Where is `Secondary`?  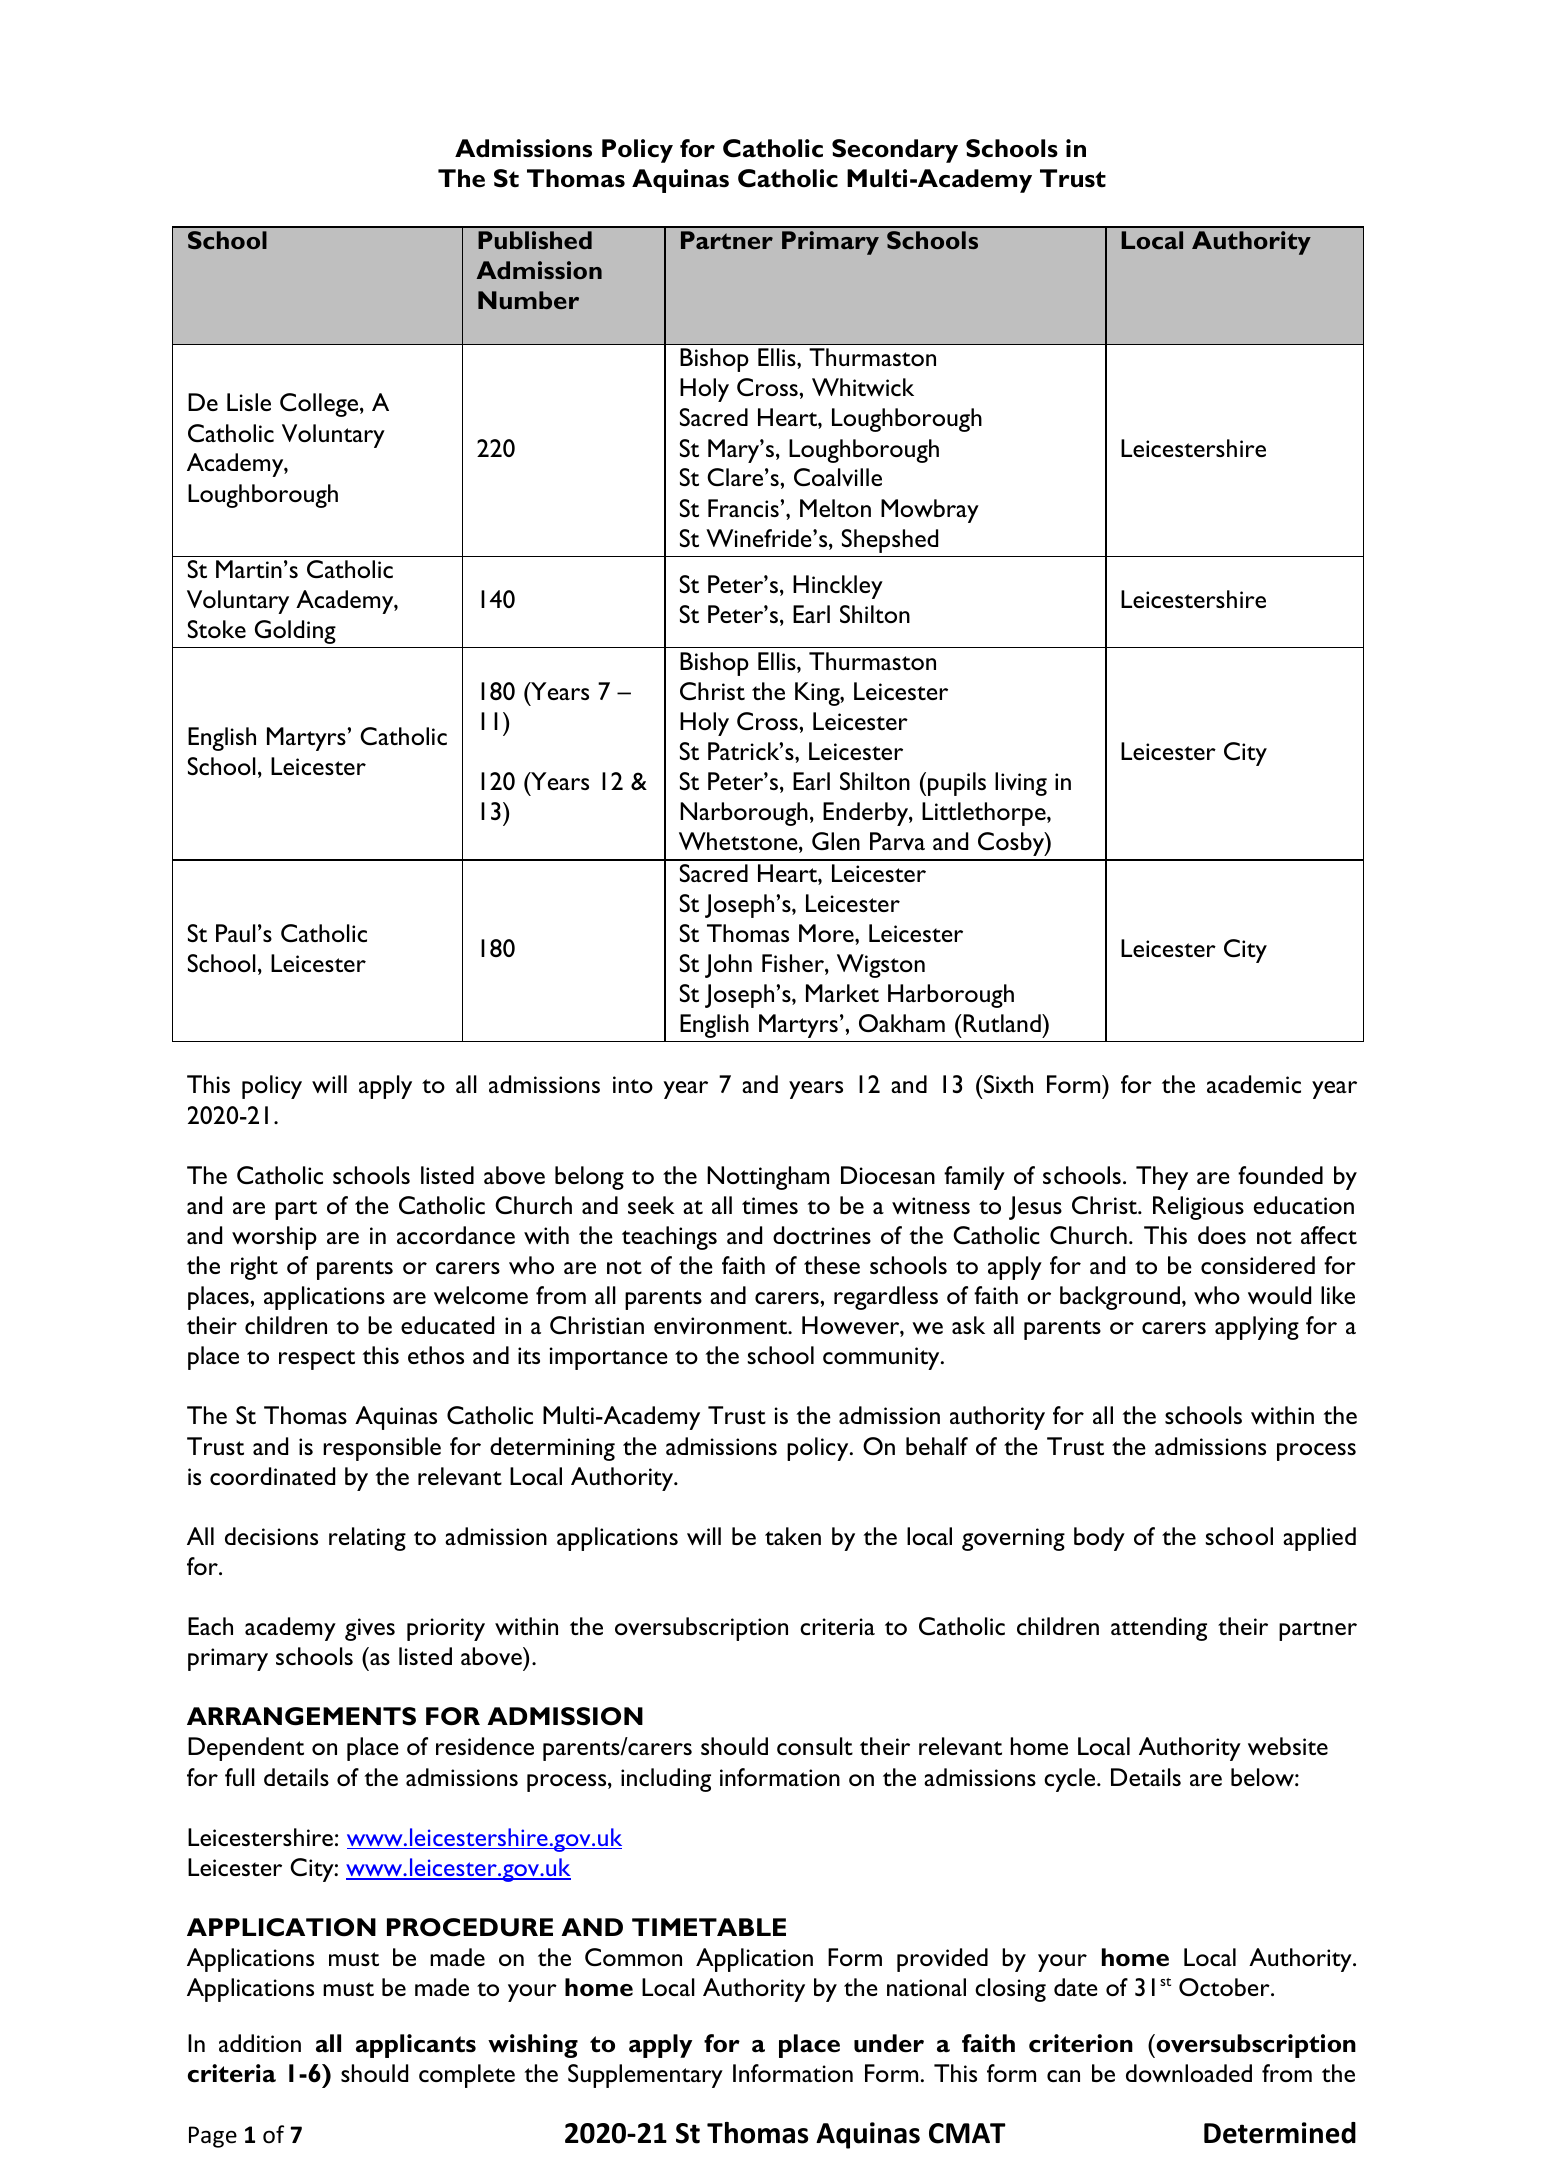 Secondary is located at coordinates (895, 151).
